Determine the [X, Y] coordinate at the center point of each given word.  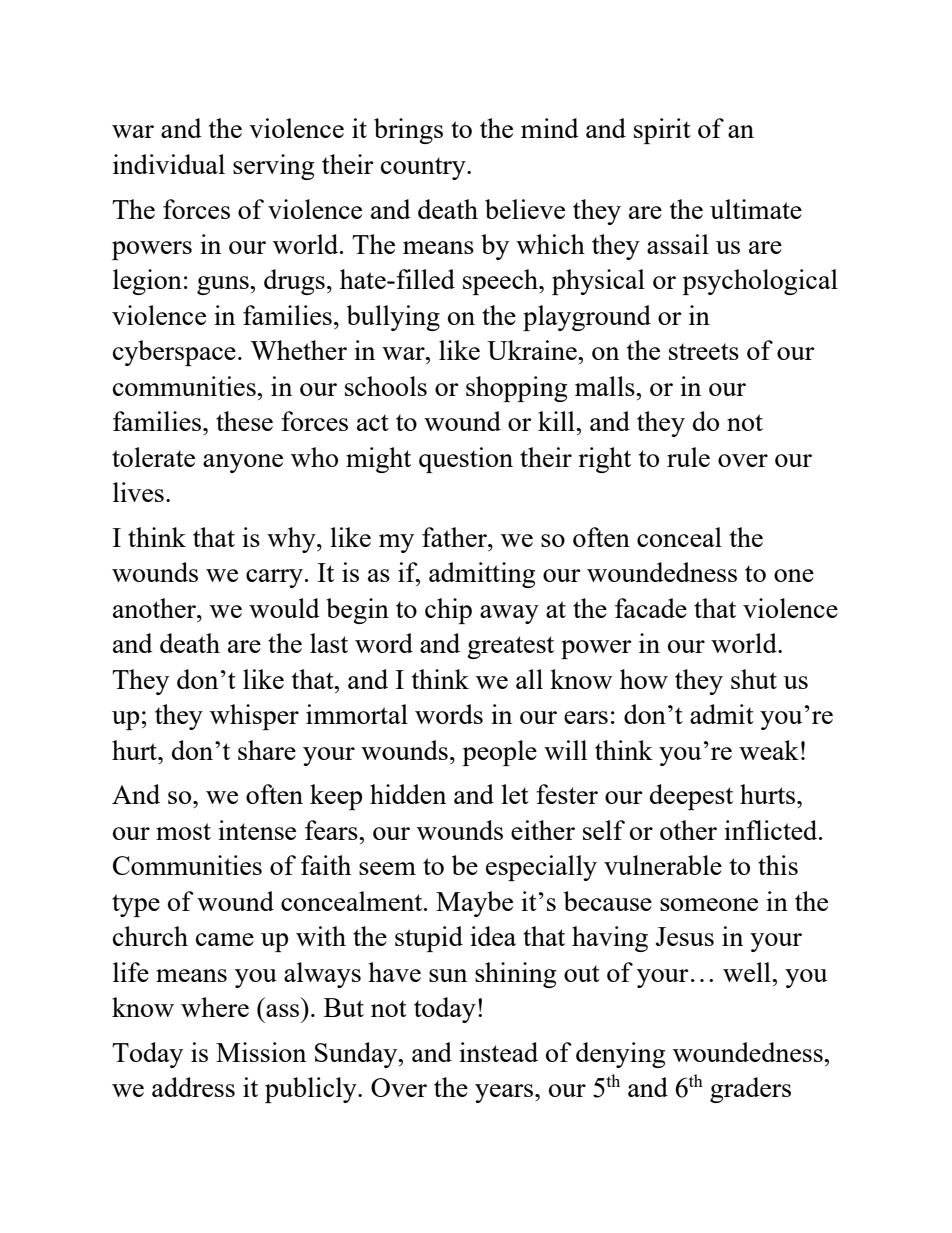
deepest [691, 797]
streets [704, 351]
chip [448, 611]
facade [651, 608]
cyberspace [174, 353]
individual [169, 164]
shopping [516, 389]
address [193, 1087]
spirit [662, 131]
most [183, 831]
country [424, 168]
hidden [408, 794]
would [284, 608]
